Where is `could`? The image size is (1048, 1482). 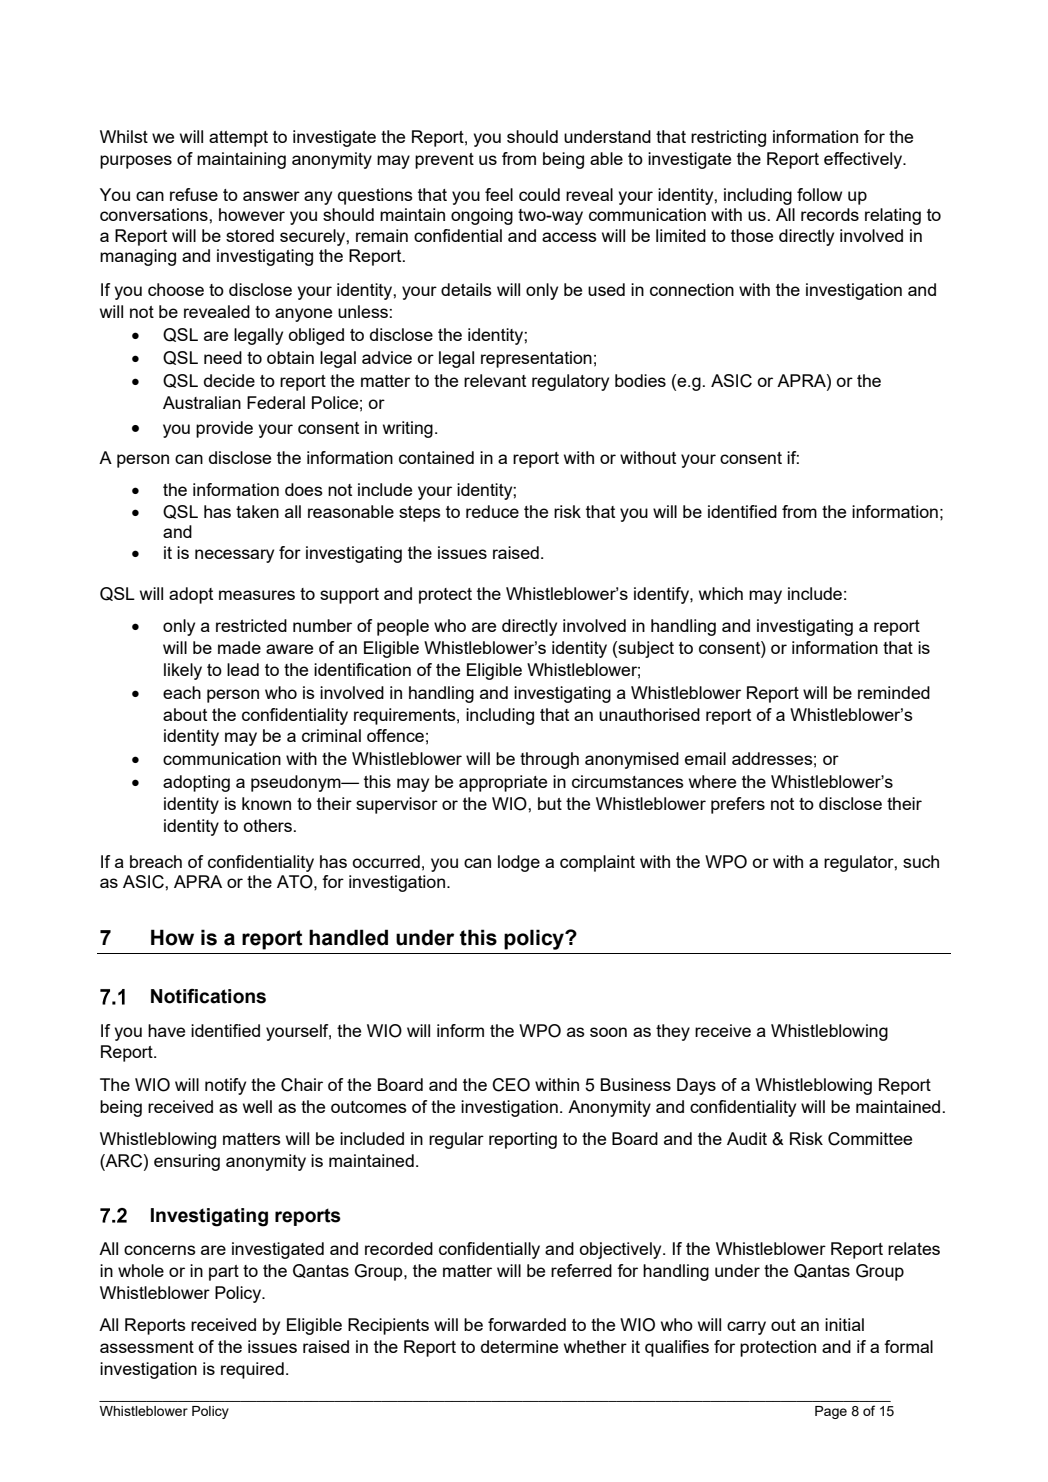
could is located at coordinates (539, 194).
